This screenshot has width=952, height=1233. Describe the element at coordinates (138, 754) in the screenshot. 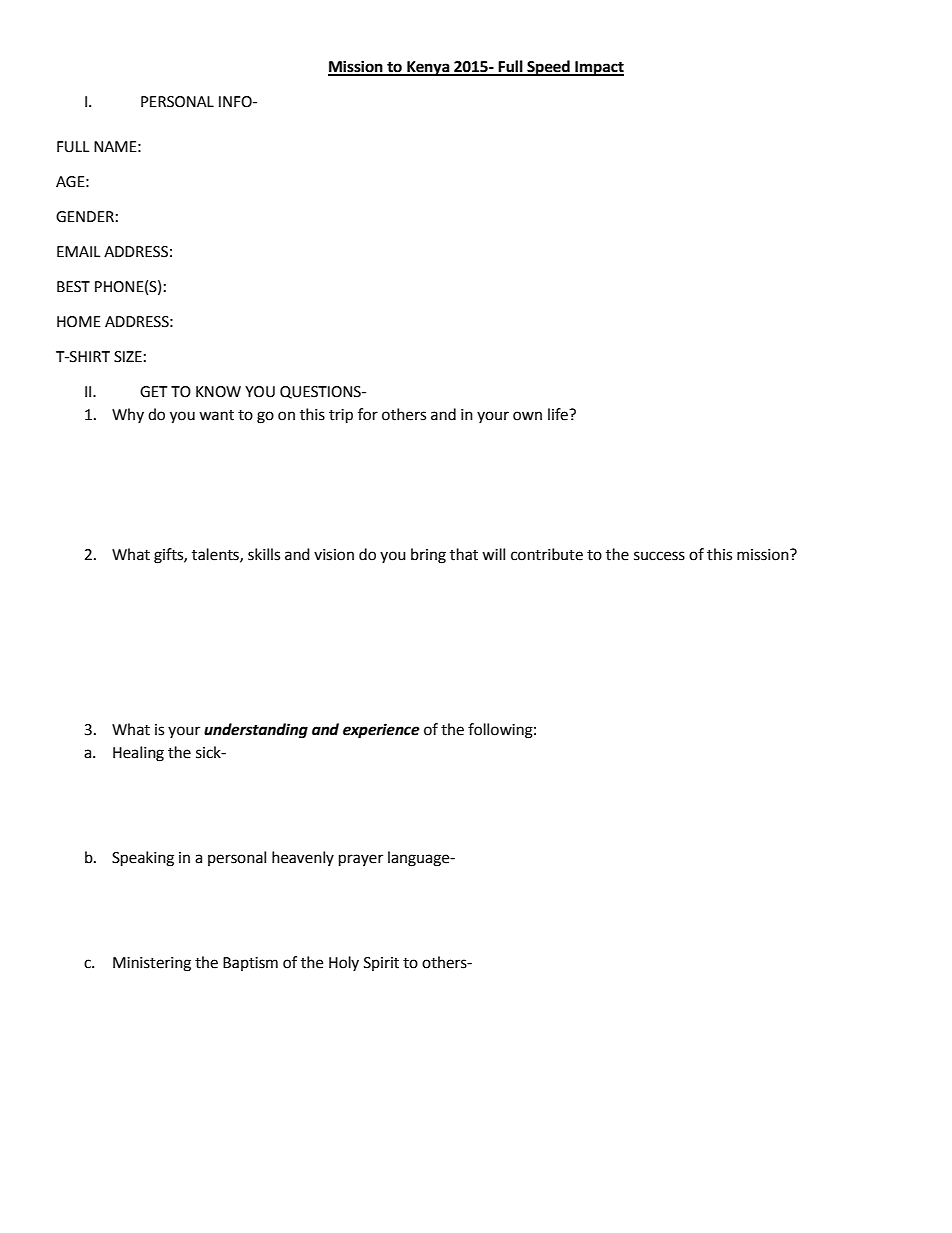

I see `Healing` at that location.
